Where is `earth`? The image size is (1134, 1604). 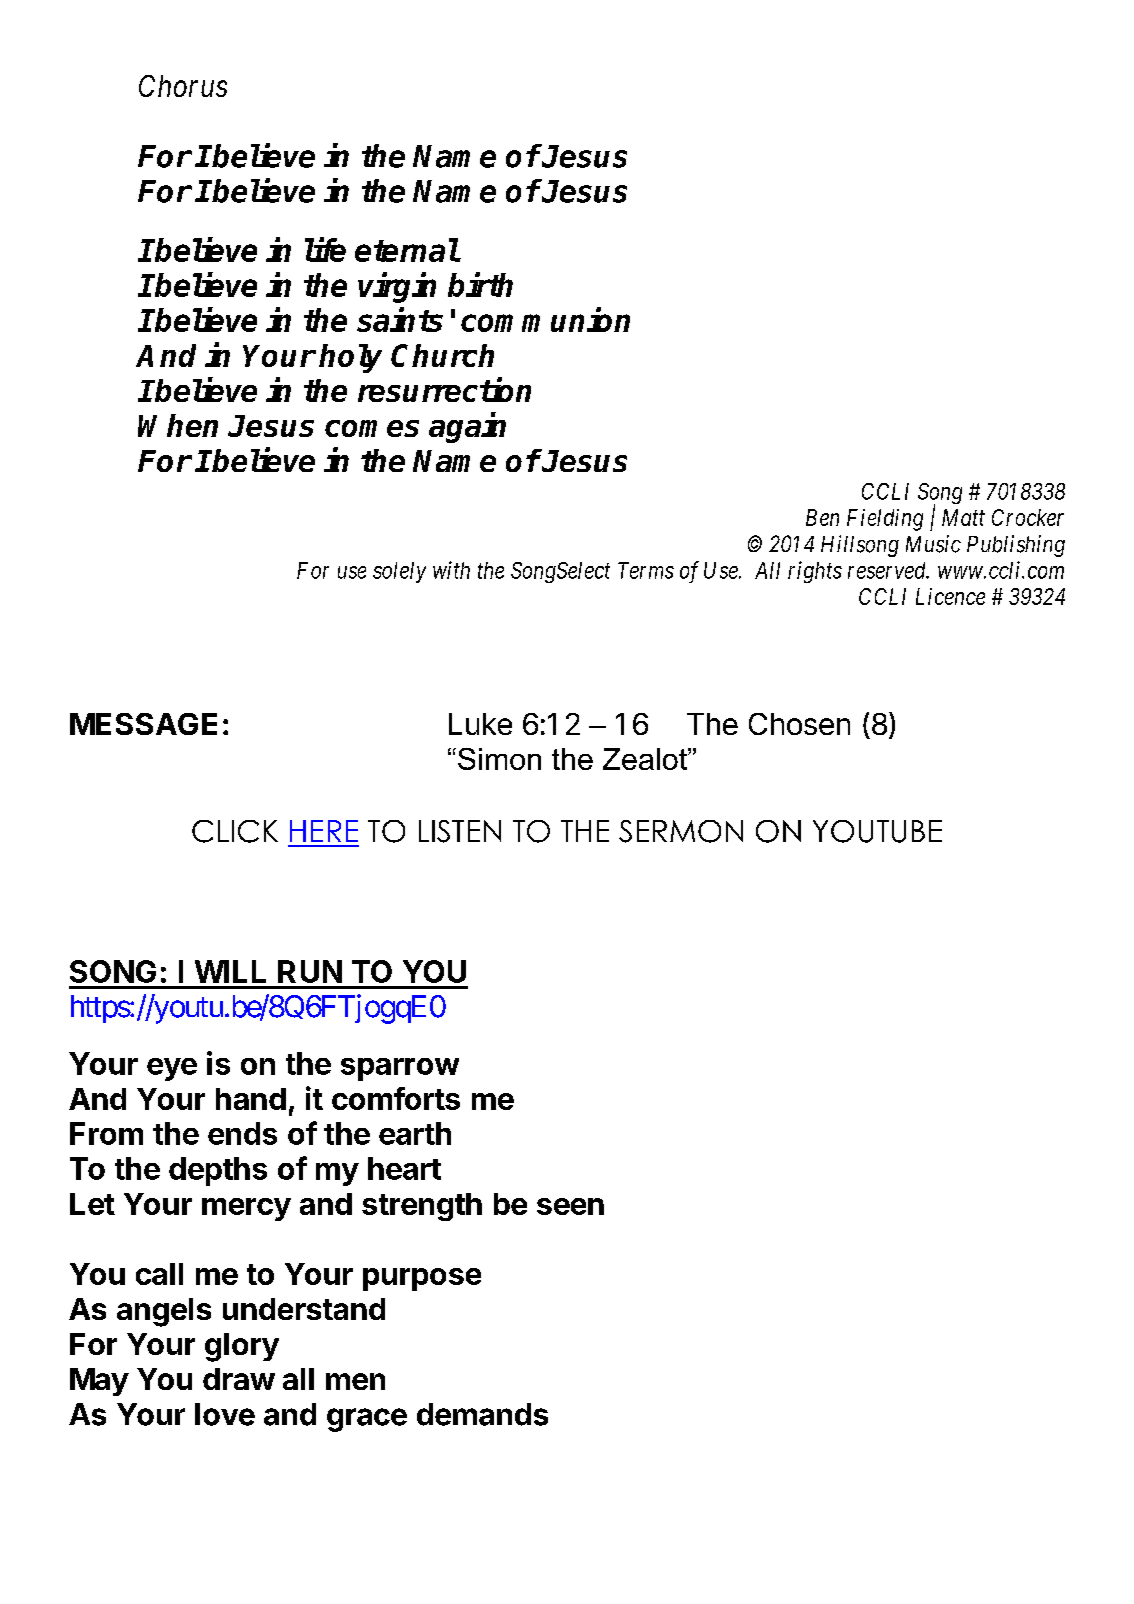
earth is located at coordinates (415, 1133).
